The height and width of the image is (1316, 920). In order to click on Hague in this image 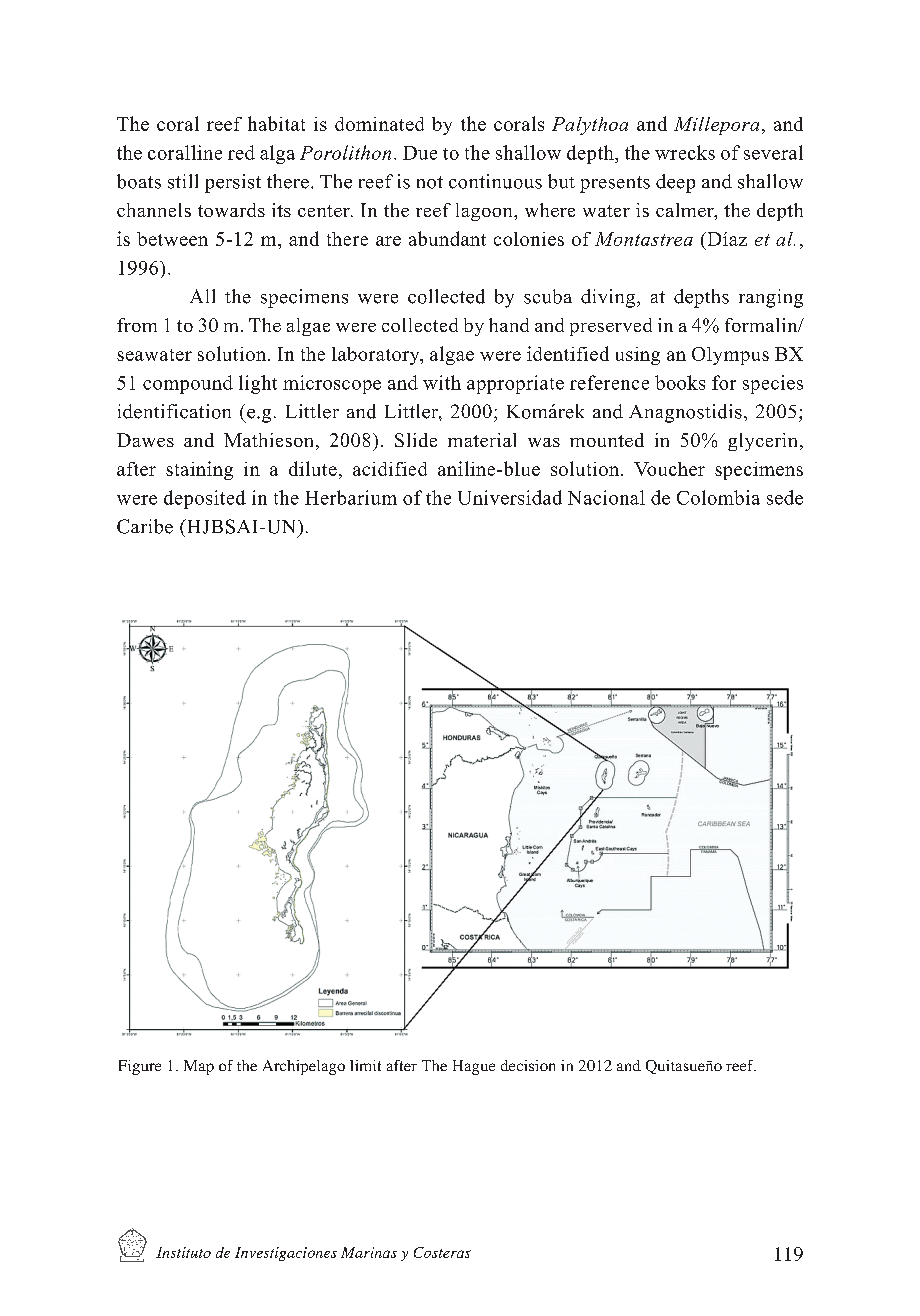, I will do `click(474, 1067)`.
